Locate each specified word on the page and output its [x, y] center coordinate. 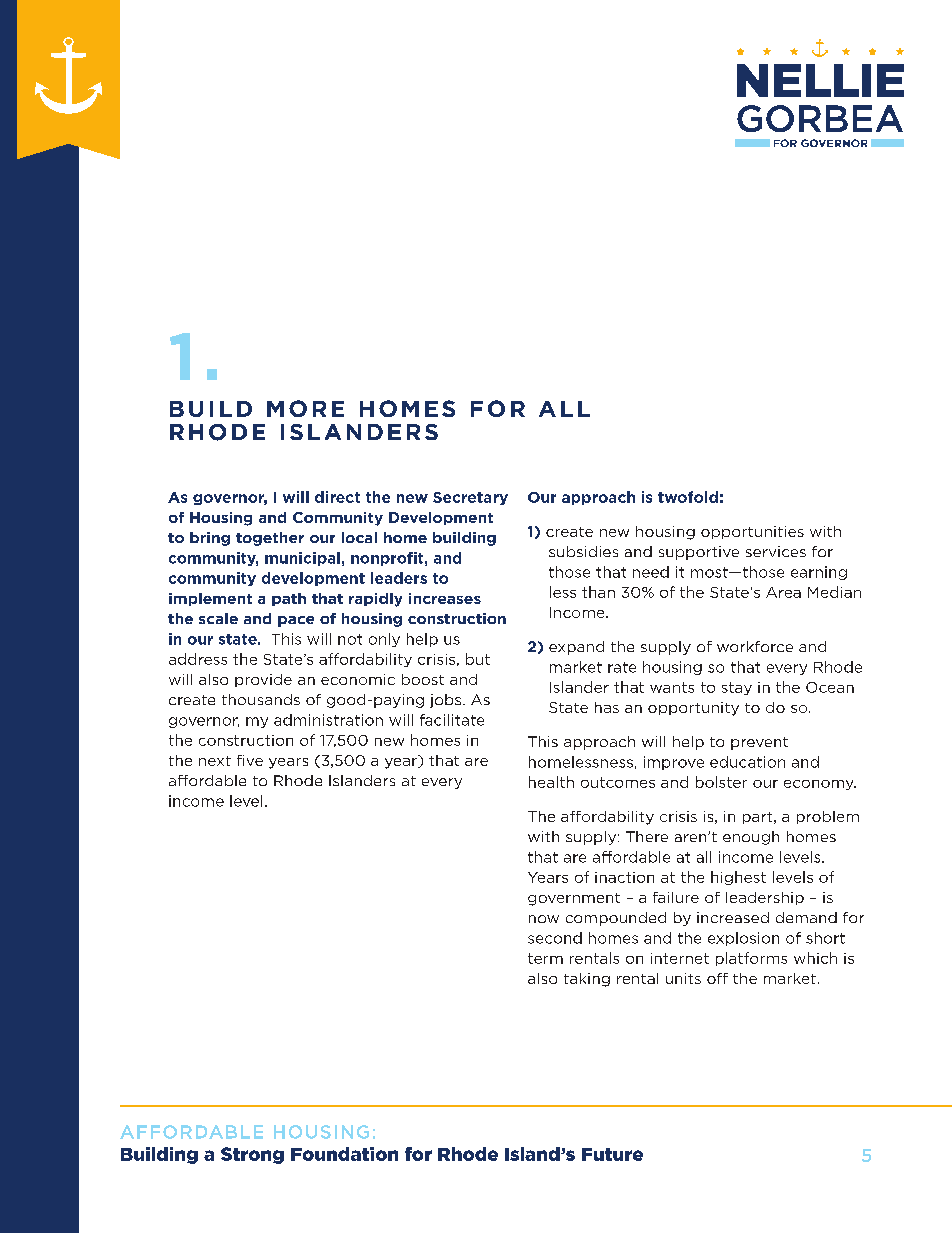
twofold [688, 497]
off [717, 978]
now [544, 919]
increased [733, 917]
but [478, 659]
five [250, 760]
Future [612, 1154]
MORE [305, 408]
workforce [755, 646]
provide [263, 680]
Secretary [470, 498]
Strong [252, 1155]
